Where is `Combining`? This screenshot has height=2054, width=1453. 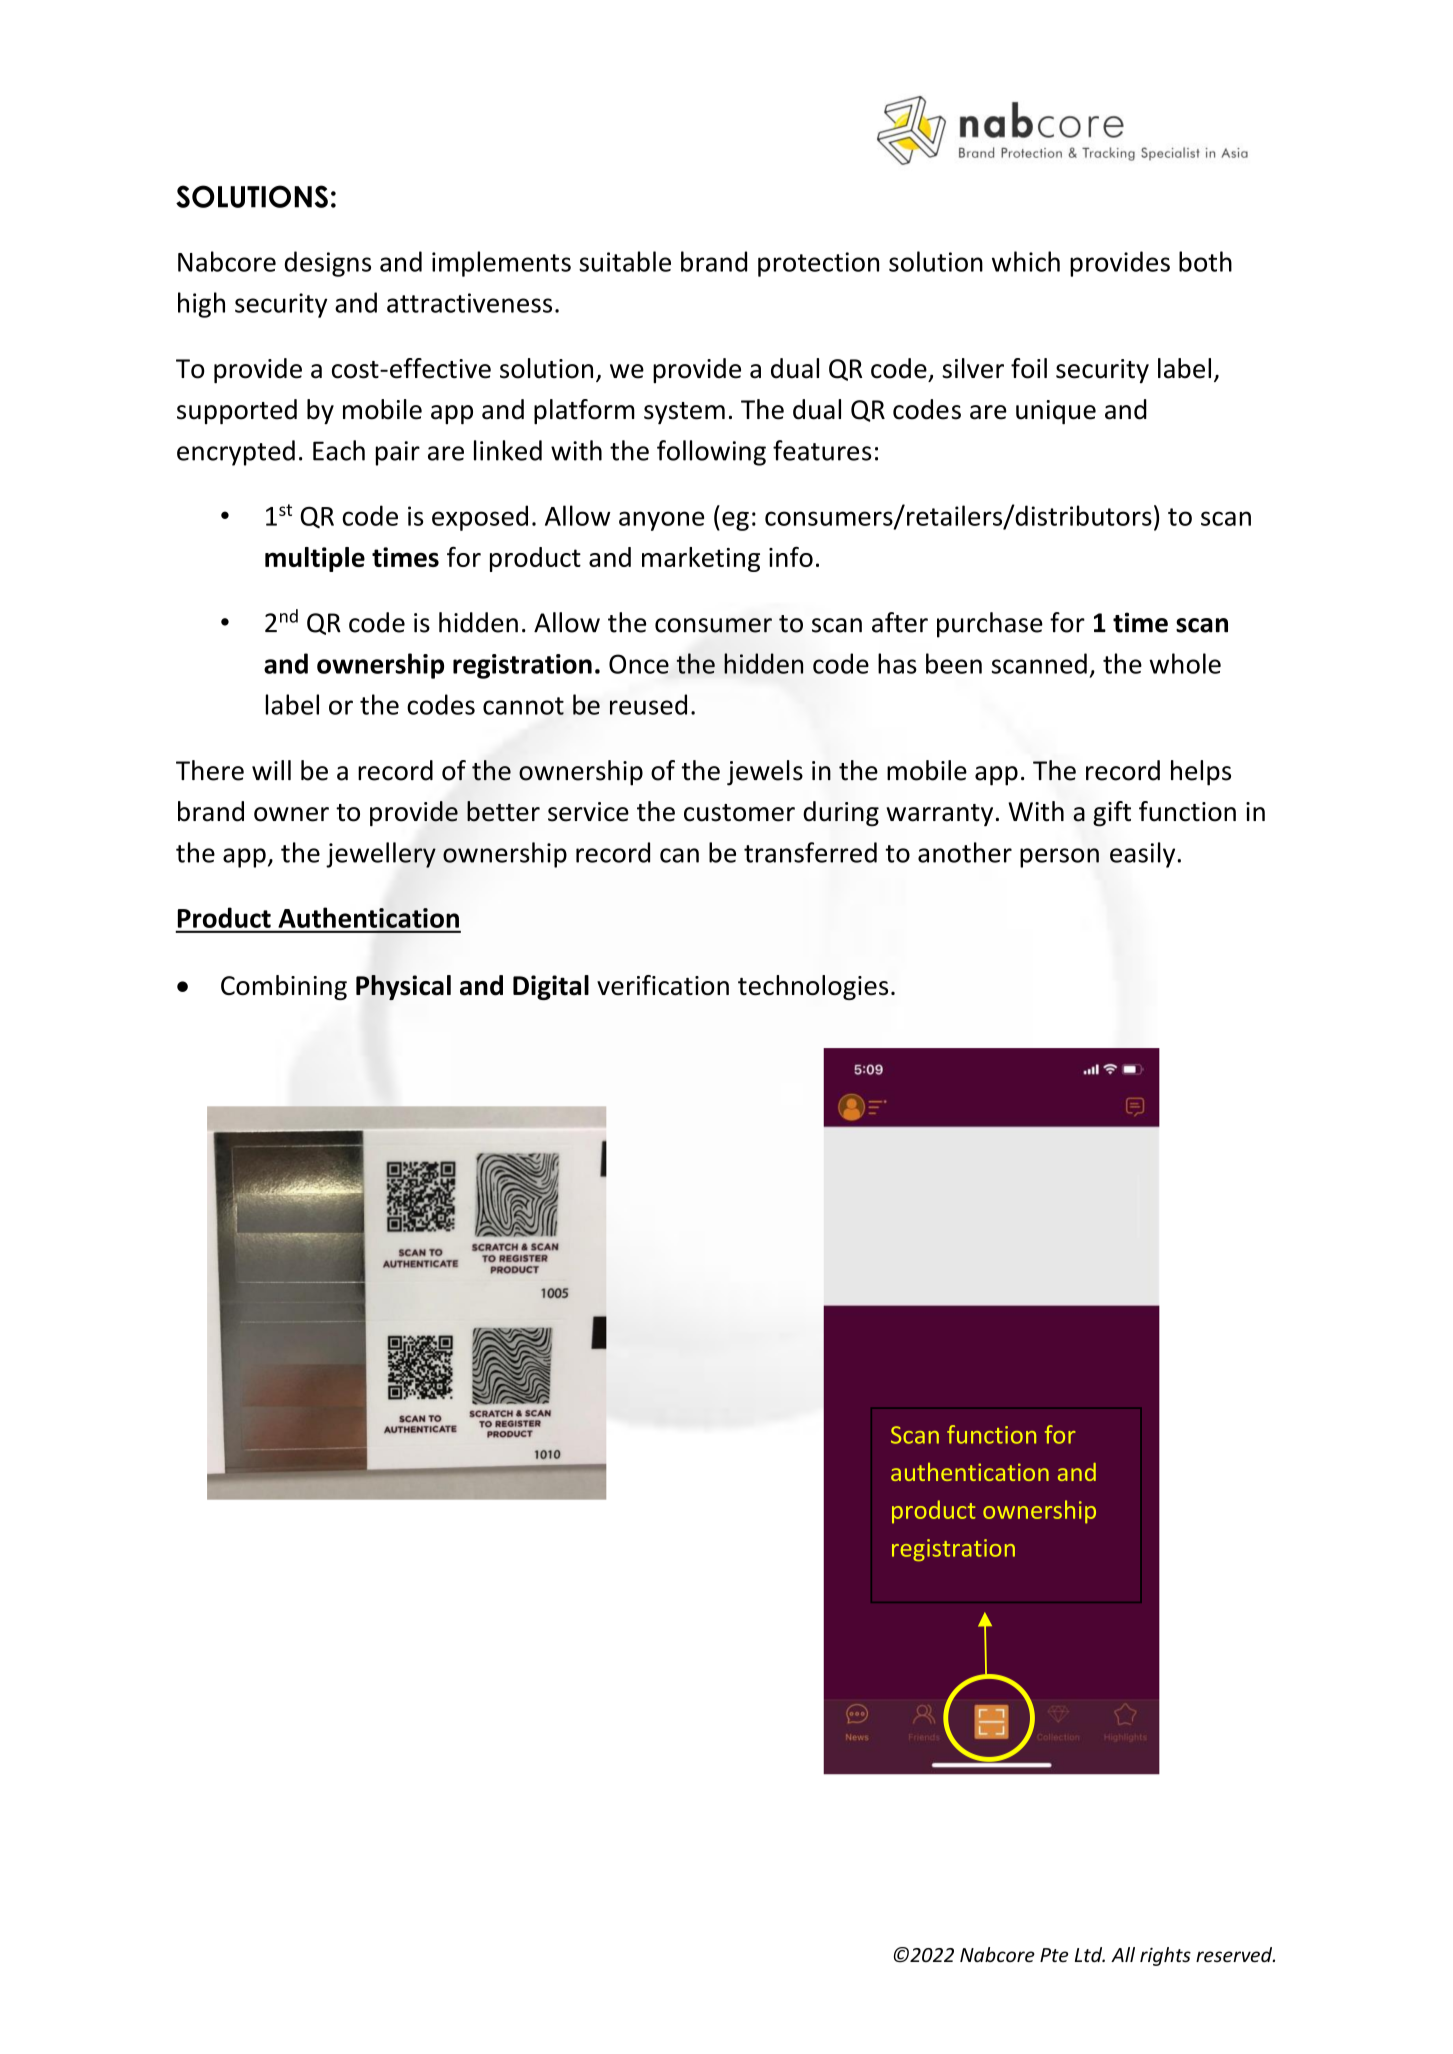 Combining is located at coordinates (284, 987).
